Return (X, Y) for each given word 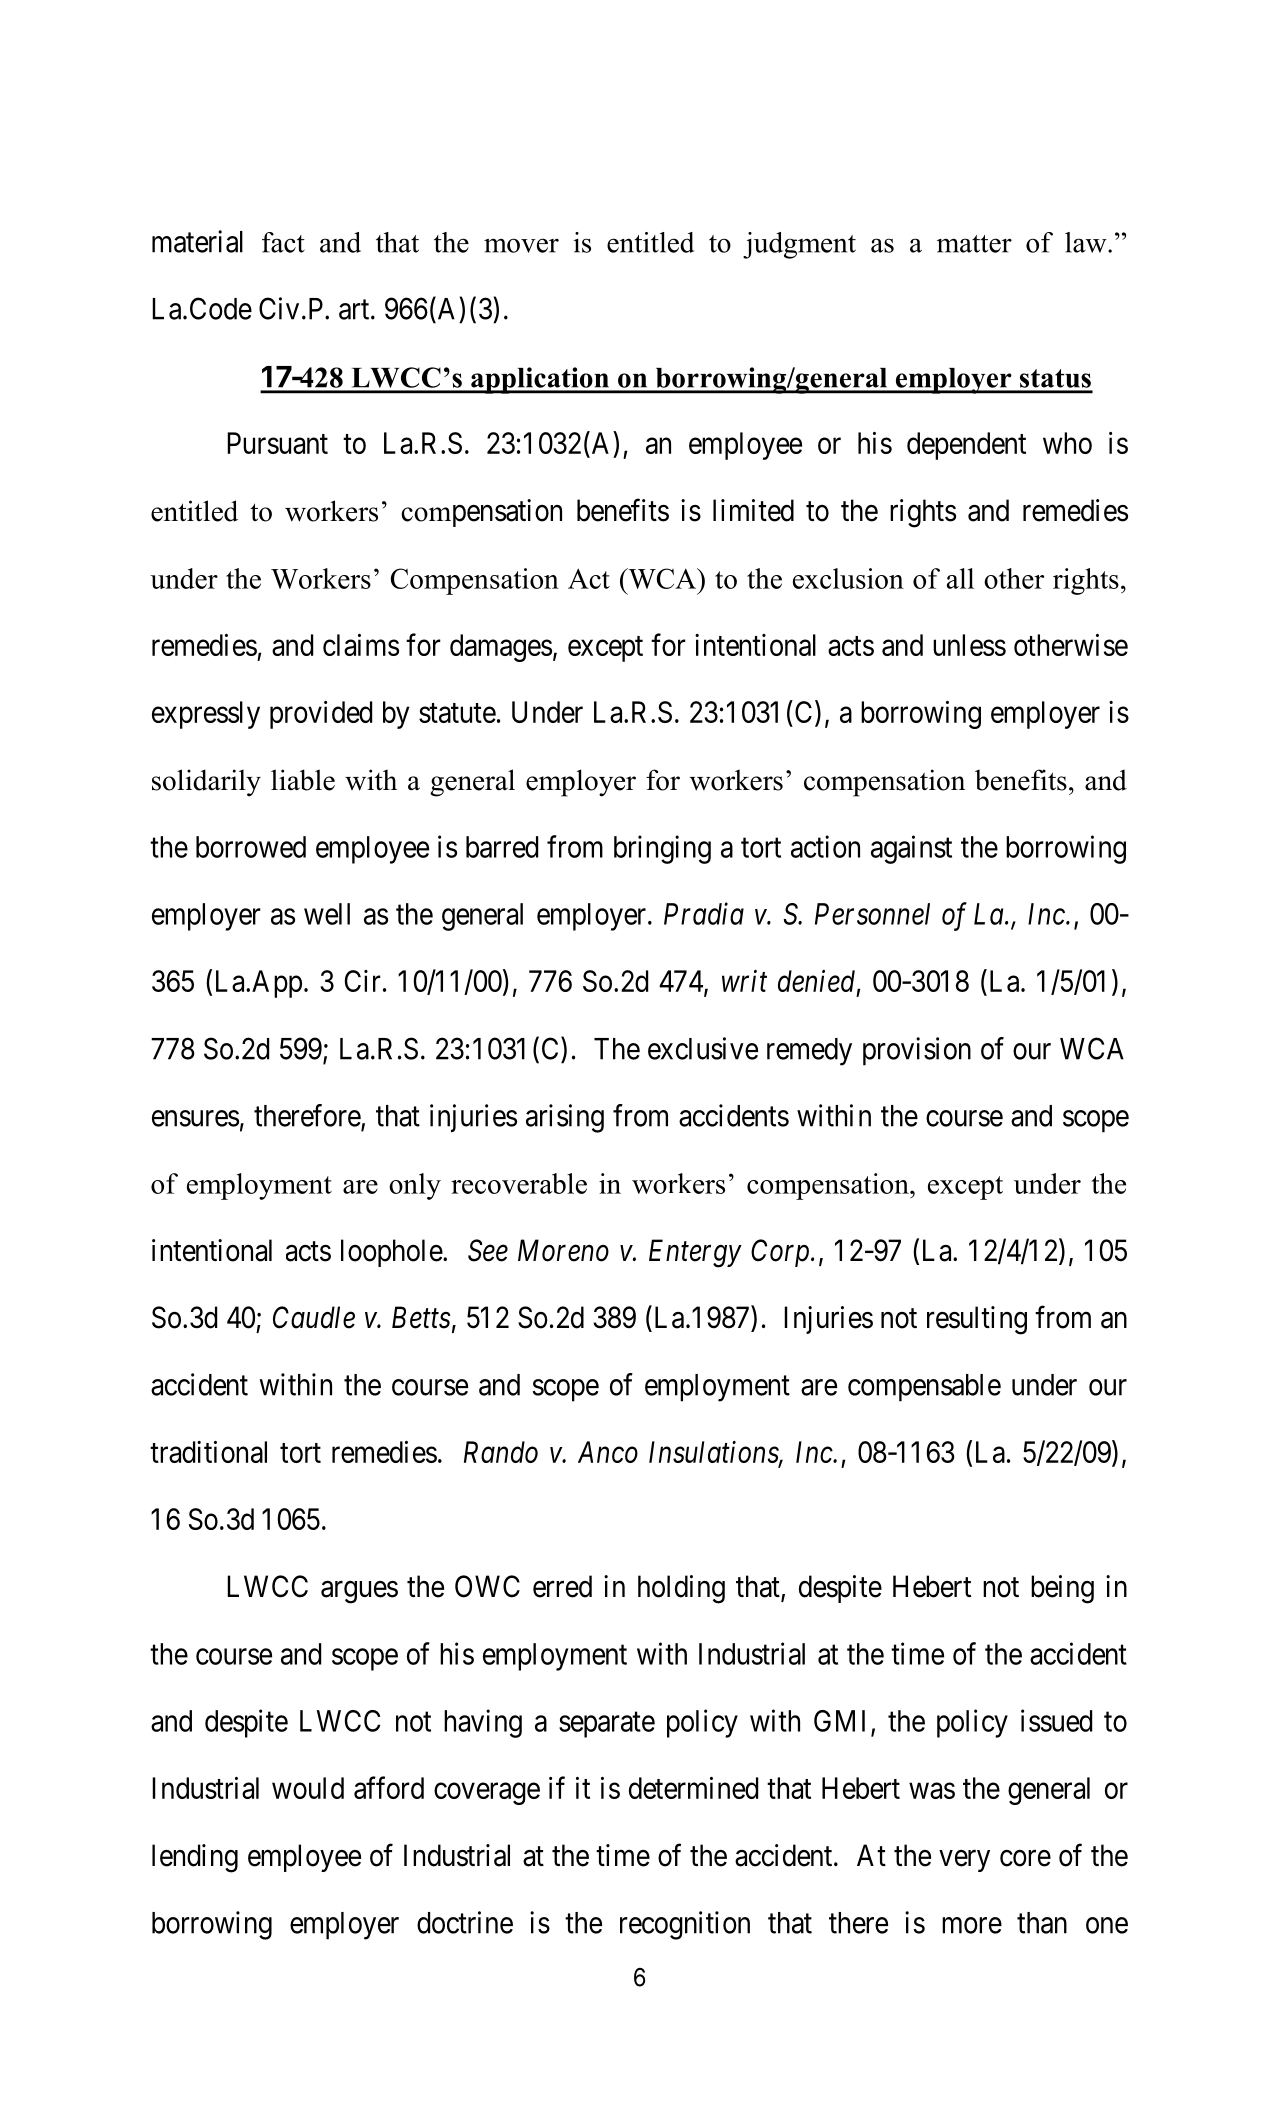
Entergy (695, 1253)
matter (974, 244)
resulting (977, 1320)
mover (521, 245)
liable (303, 780)
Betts (421, 1317)
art (355, 310)
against (911, 849)
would (308, 1788)
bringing (662, 849)
